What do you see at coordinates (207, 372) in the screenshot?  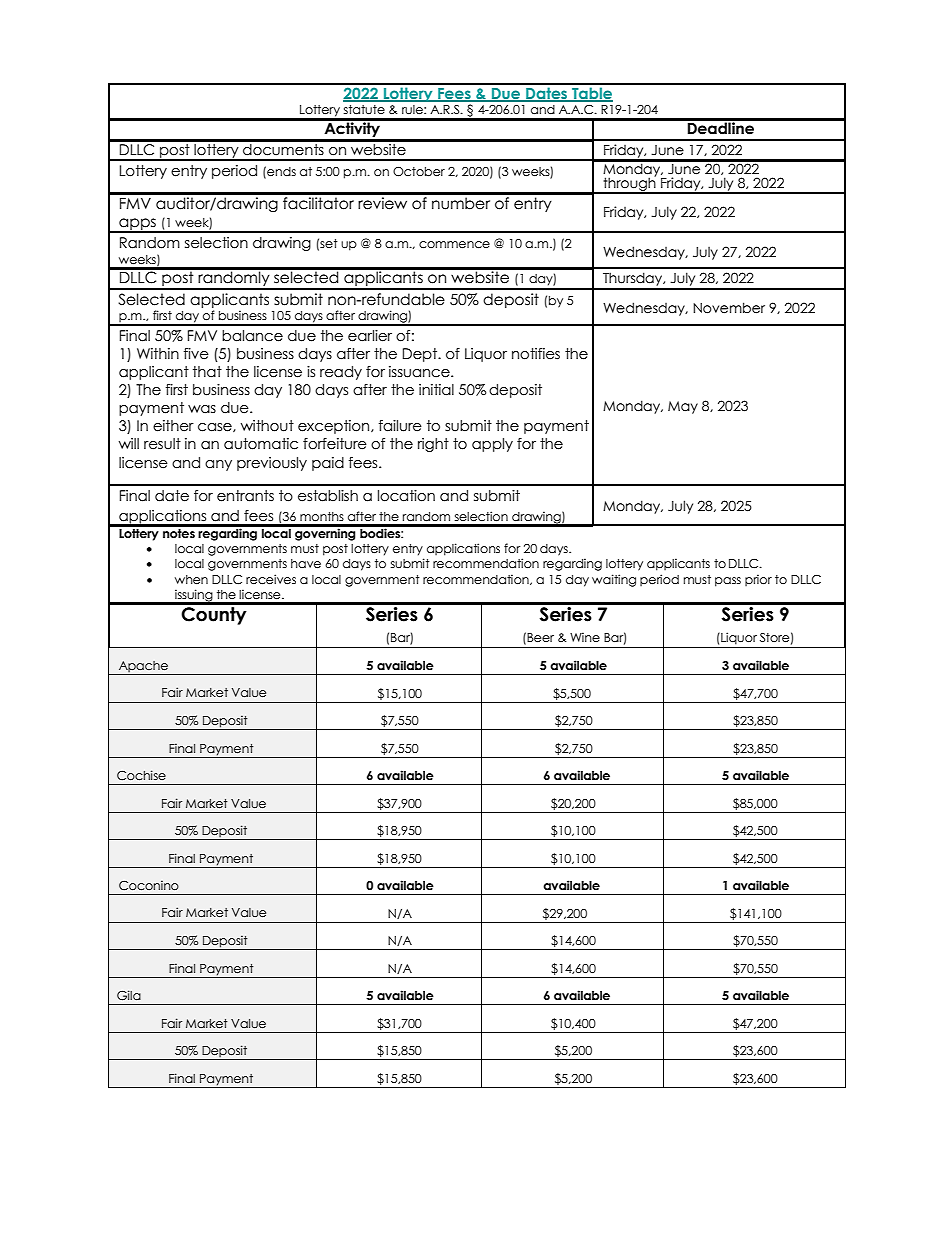 I see `that` at bounding box center [207, 372].
